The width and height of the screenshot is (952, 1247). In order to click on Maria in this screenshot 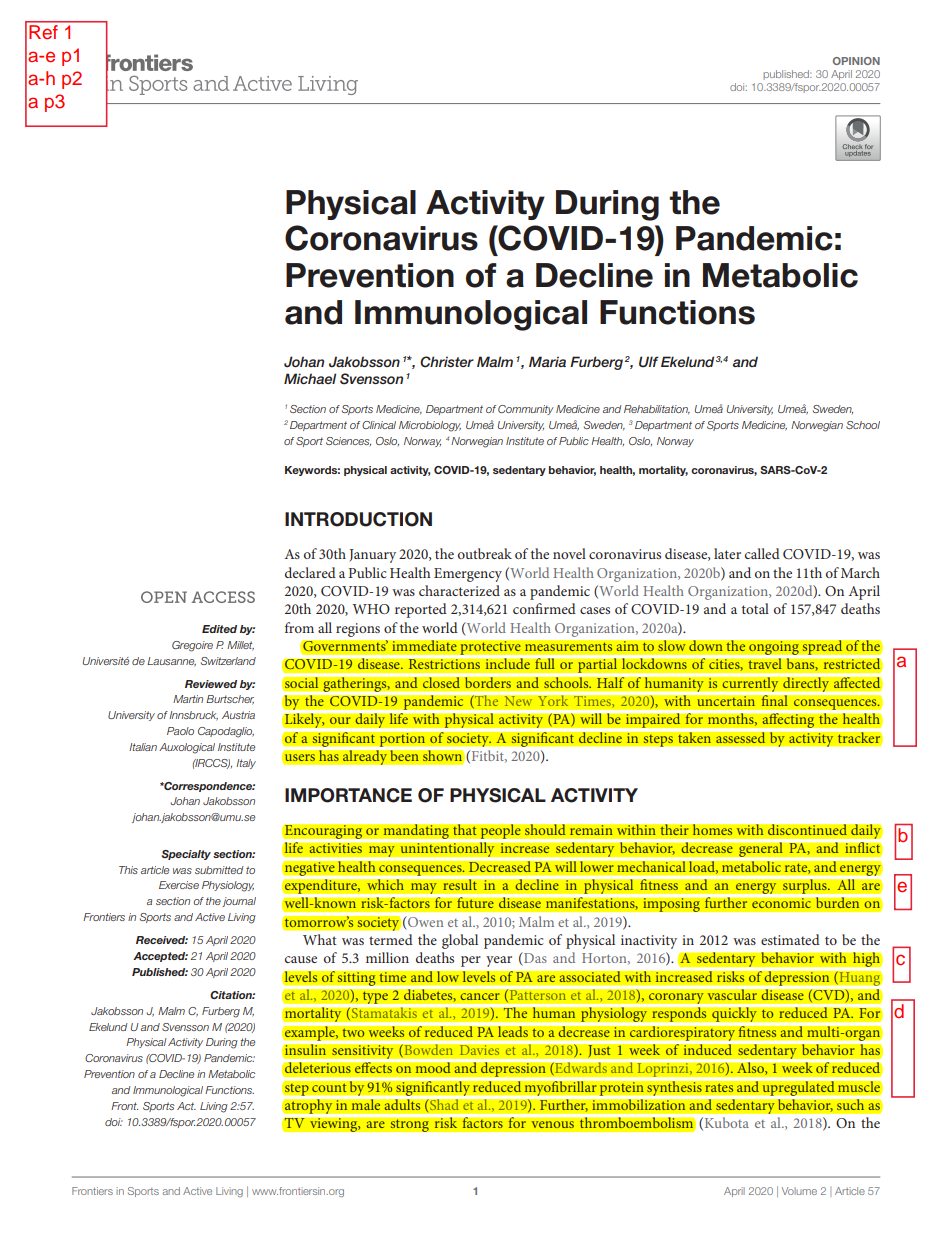, I will do `click(547, 361)`.
